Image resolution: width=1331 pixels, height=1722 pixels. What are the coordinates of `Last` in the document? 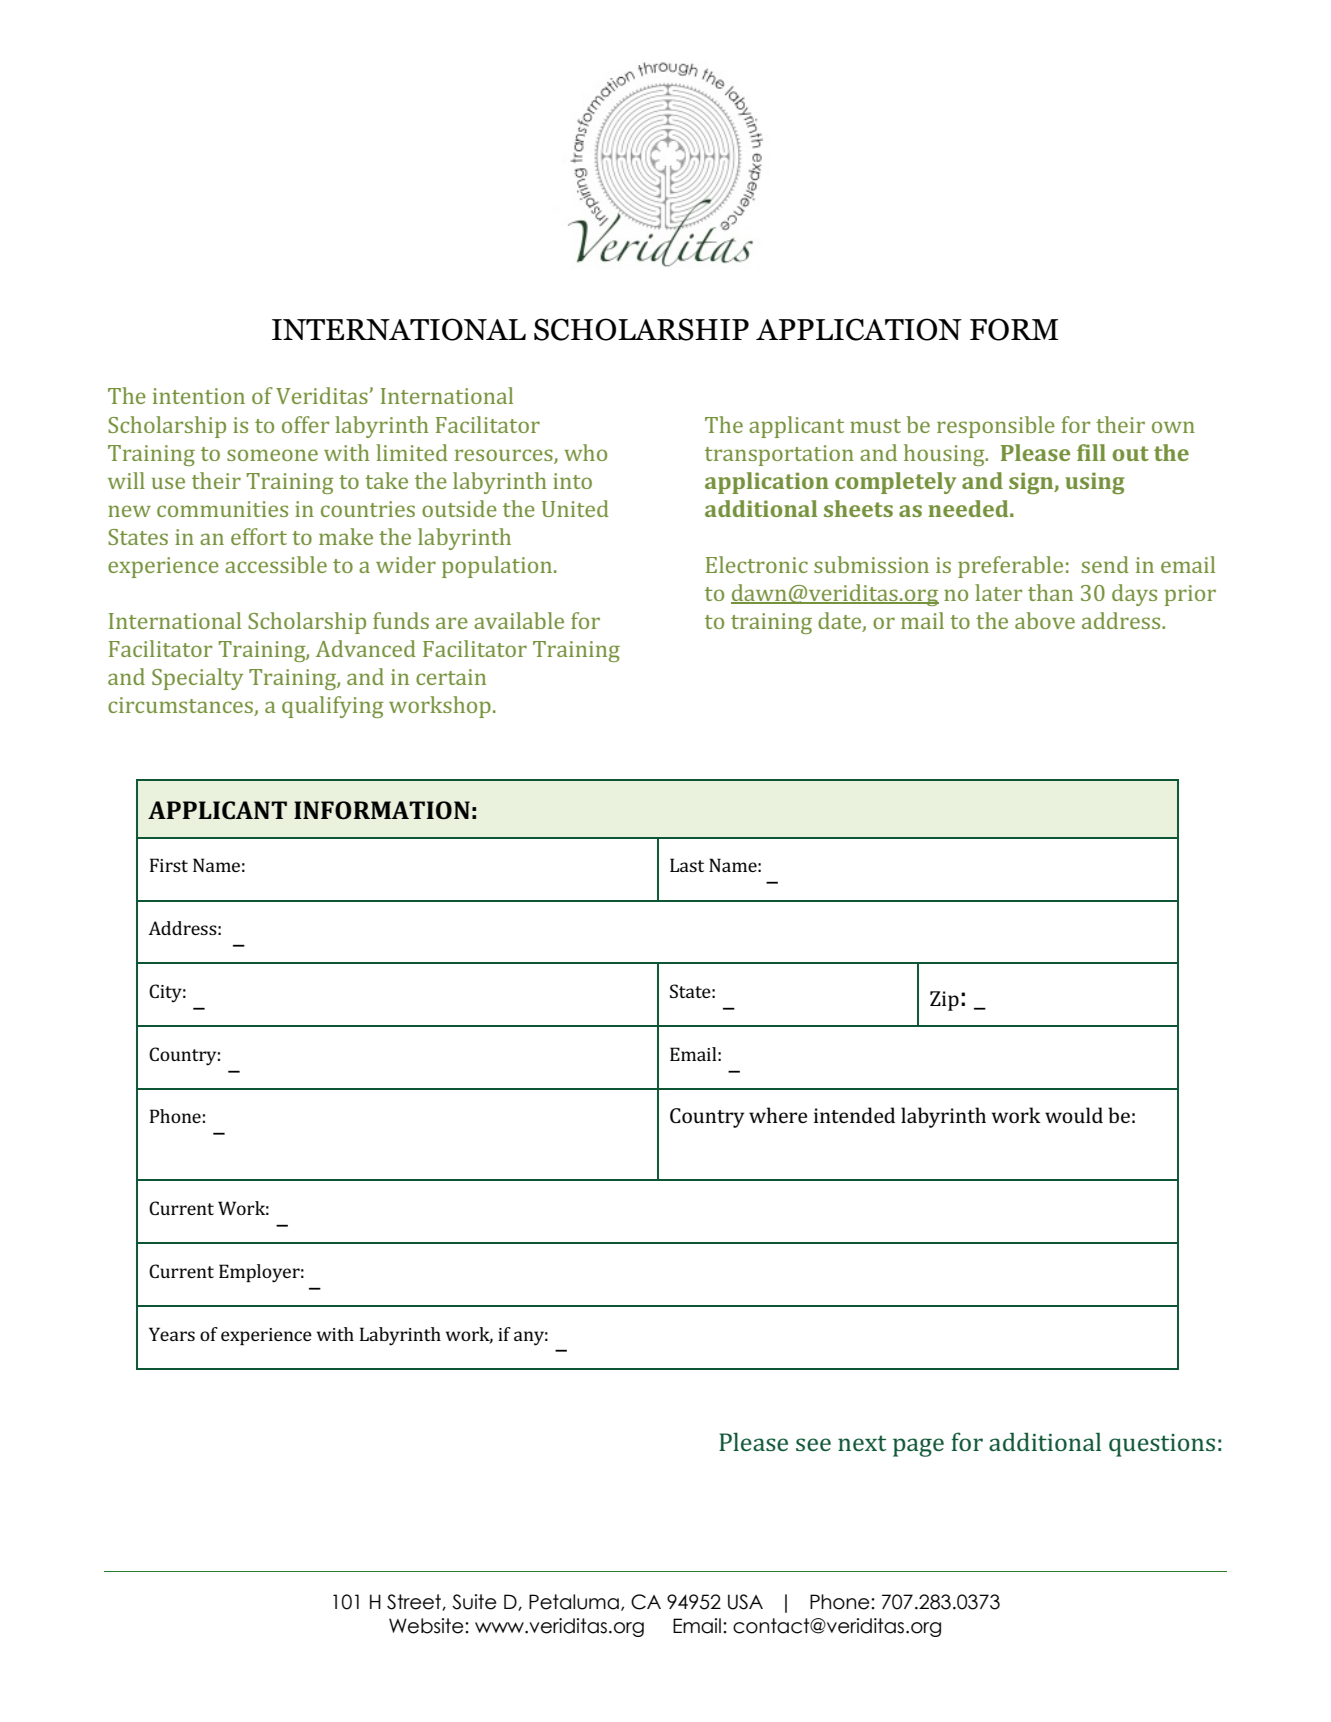 It's located at (687, 865).
